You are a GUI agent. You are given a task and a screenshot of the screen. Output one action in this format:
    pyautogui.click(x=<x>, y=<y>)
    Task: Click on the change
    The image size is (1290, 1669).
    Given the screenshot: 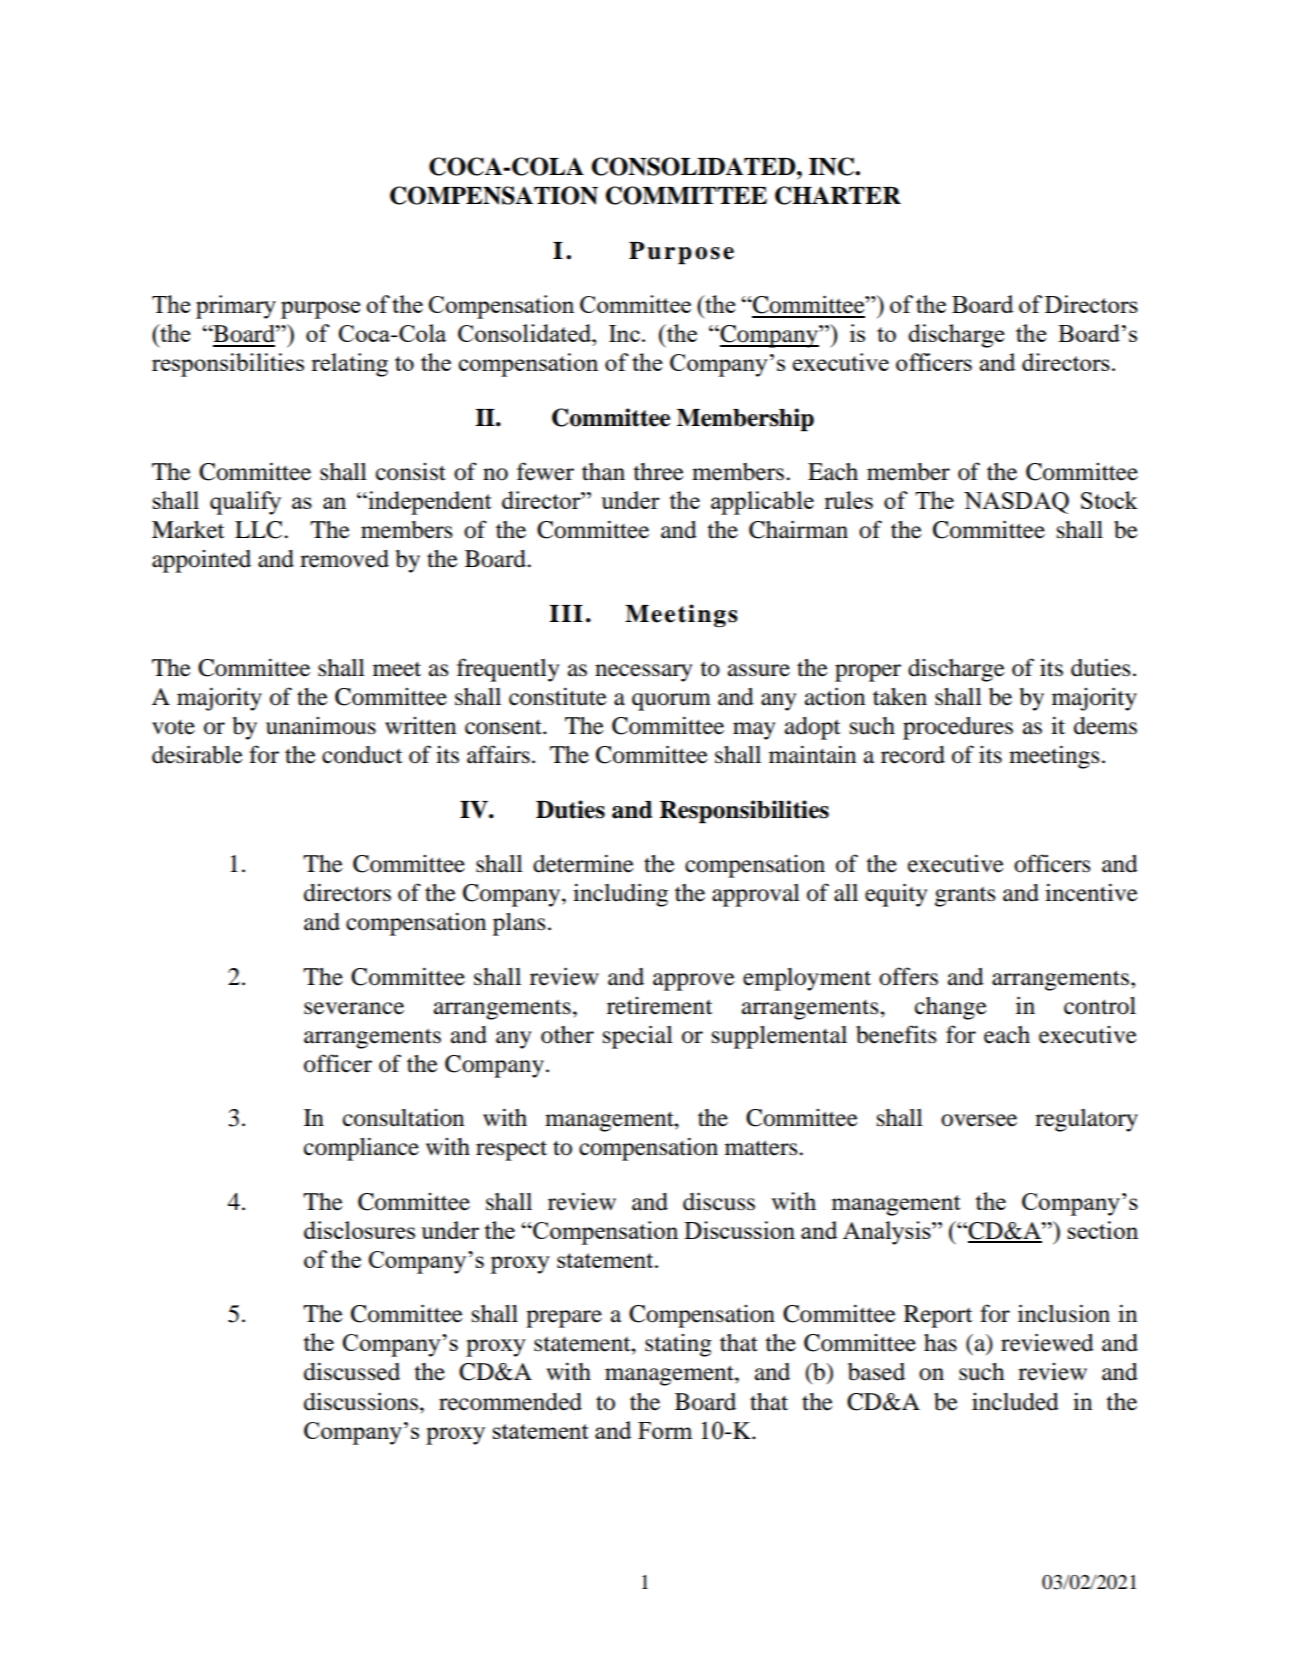 What is the action you would take?
    pyautogui.click(x=951, y=1008)
